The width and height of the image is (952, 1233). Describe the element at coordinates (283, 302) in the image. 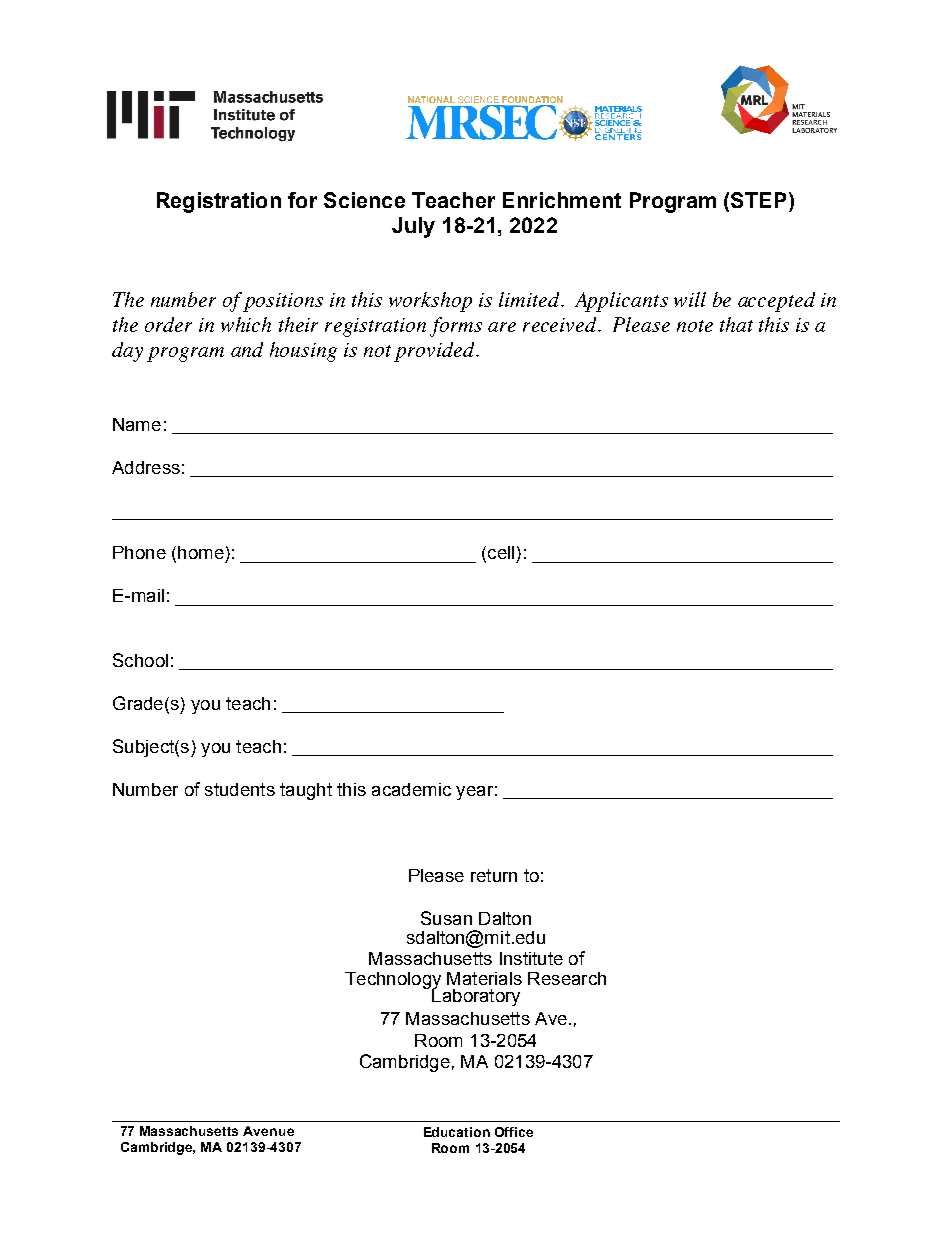

I see `positions` at that location.
